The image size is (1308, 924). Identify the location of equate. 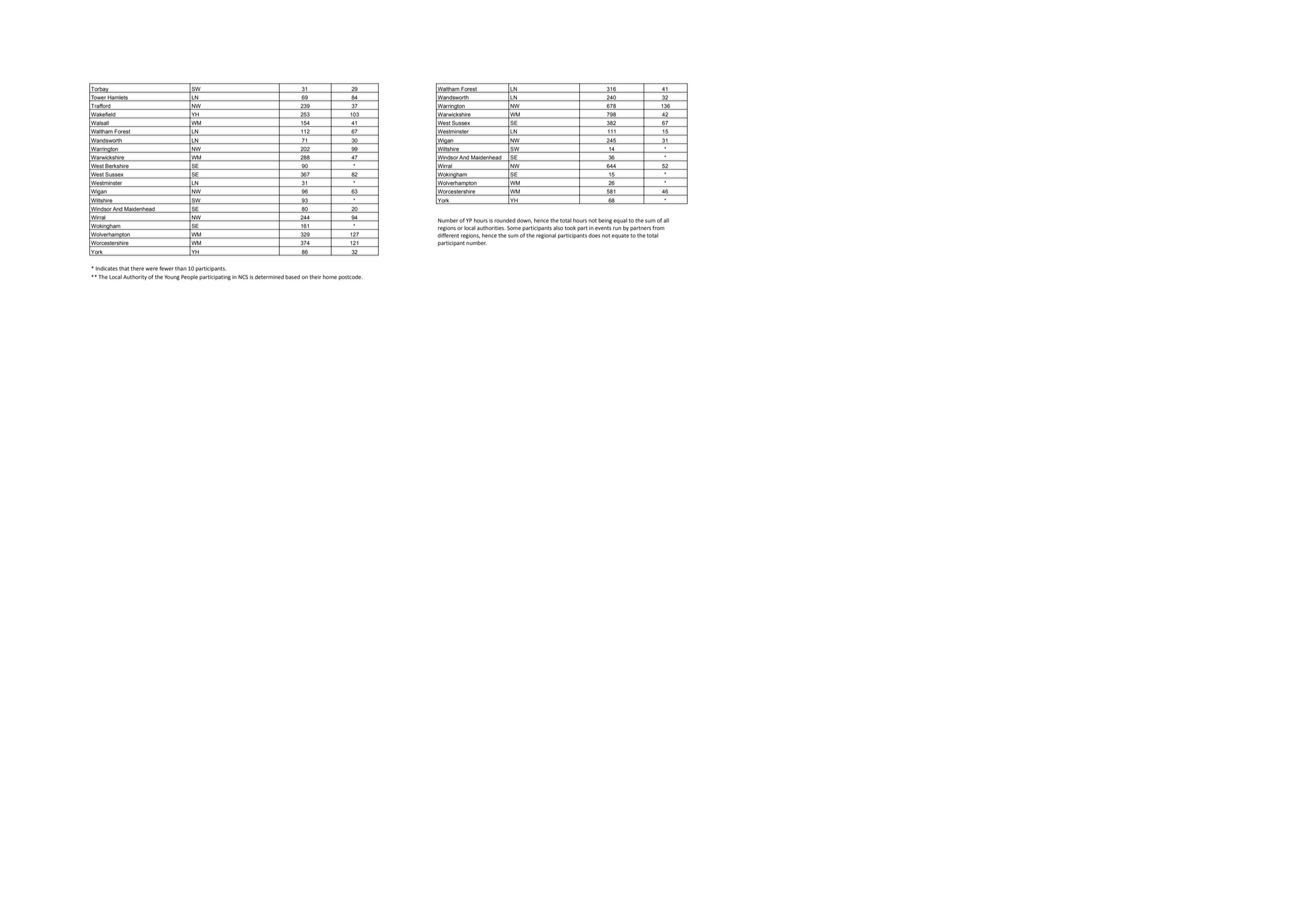
(620, 236).
